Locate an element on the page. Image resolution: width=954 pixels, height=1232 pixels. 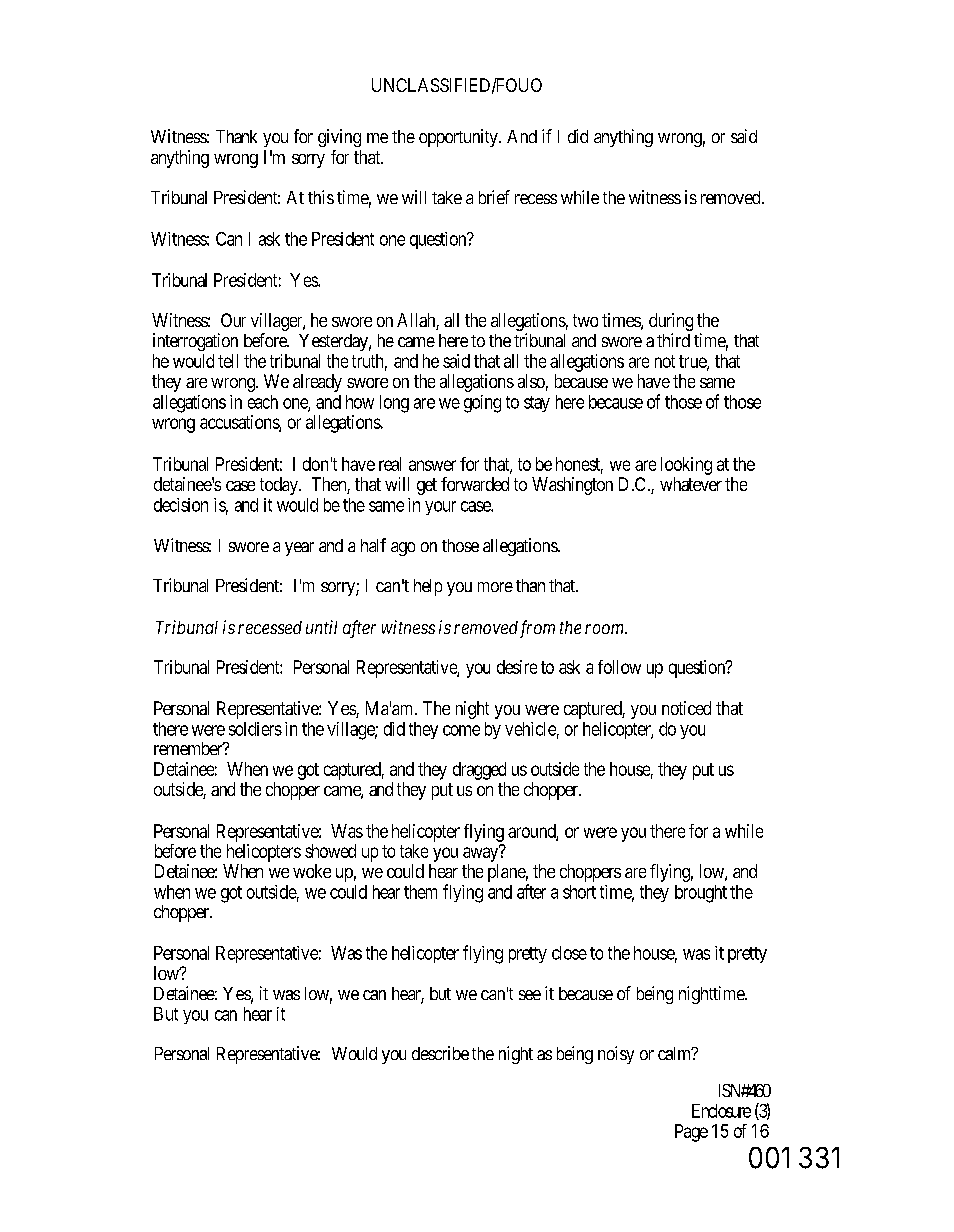
help is located at coordinates (428, 587).
